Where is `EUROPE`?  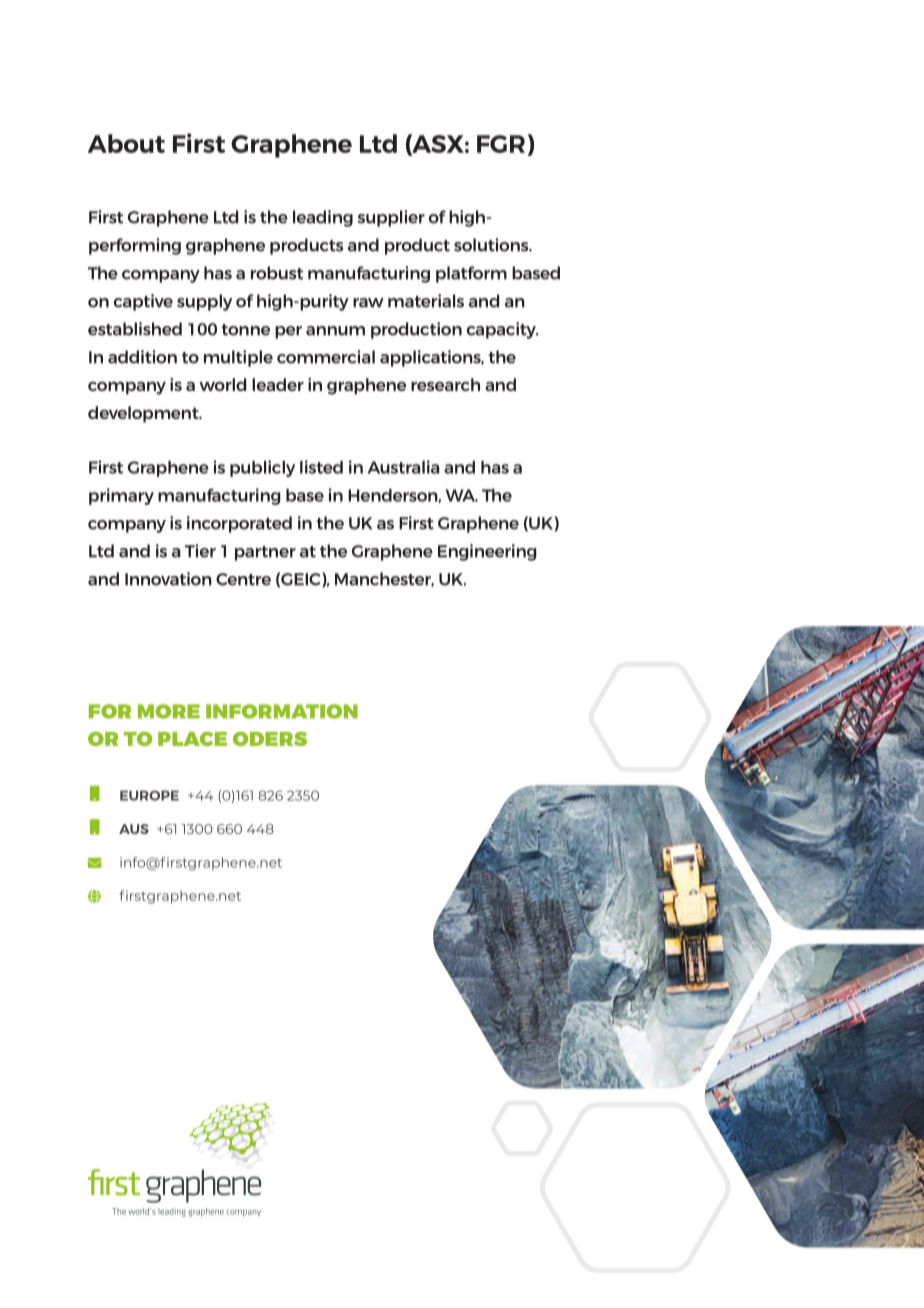 EUROPE is located at coordinates (149, 795).
